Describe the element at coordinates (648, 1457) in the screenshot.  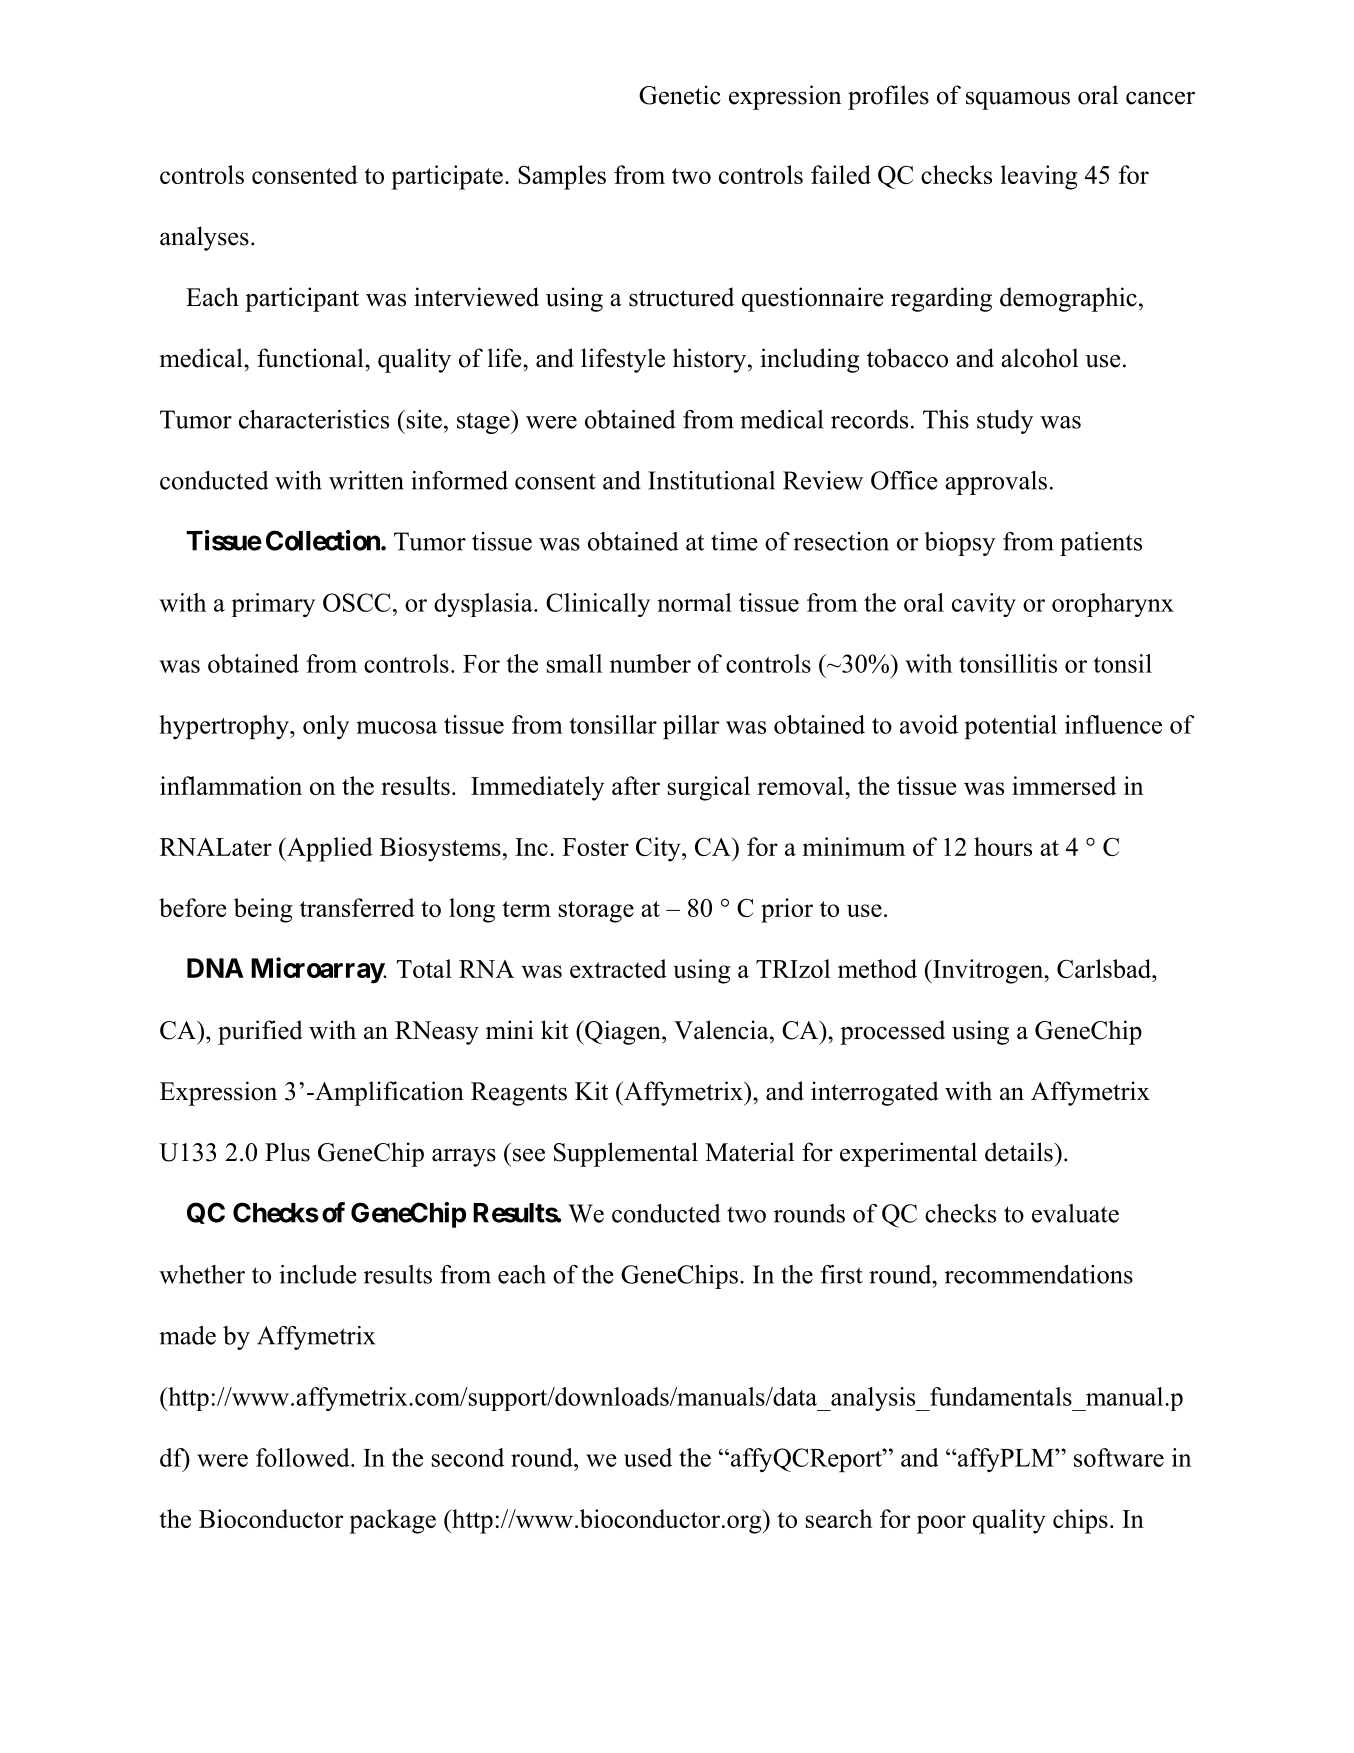
I see `used` at that location.
